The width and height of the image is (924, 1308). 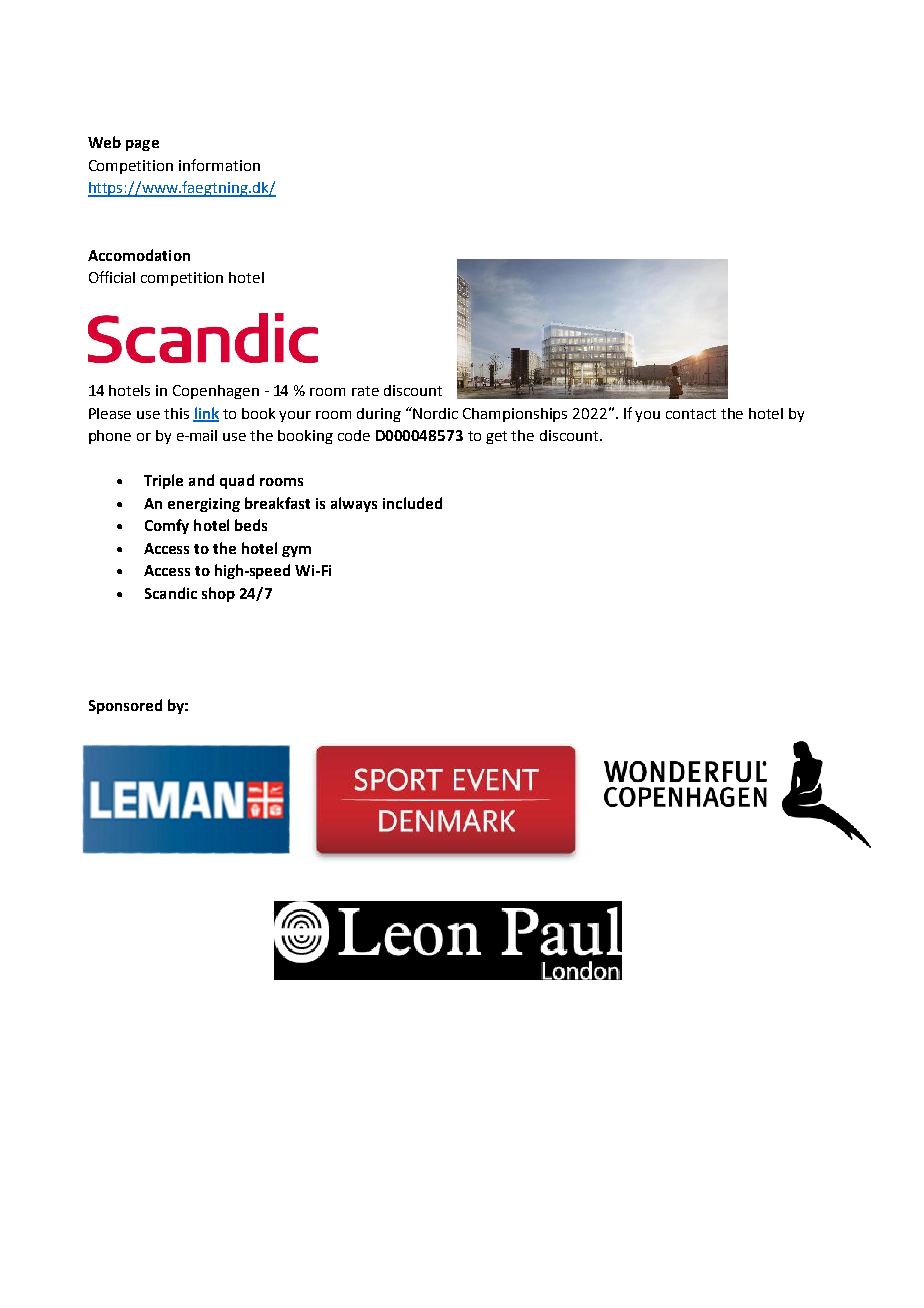 I want to click on Web, so click(x=104, y=142).
